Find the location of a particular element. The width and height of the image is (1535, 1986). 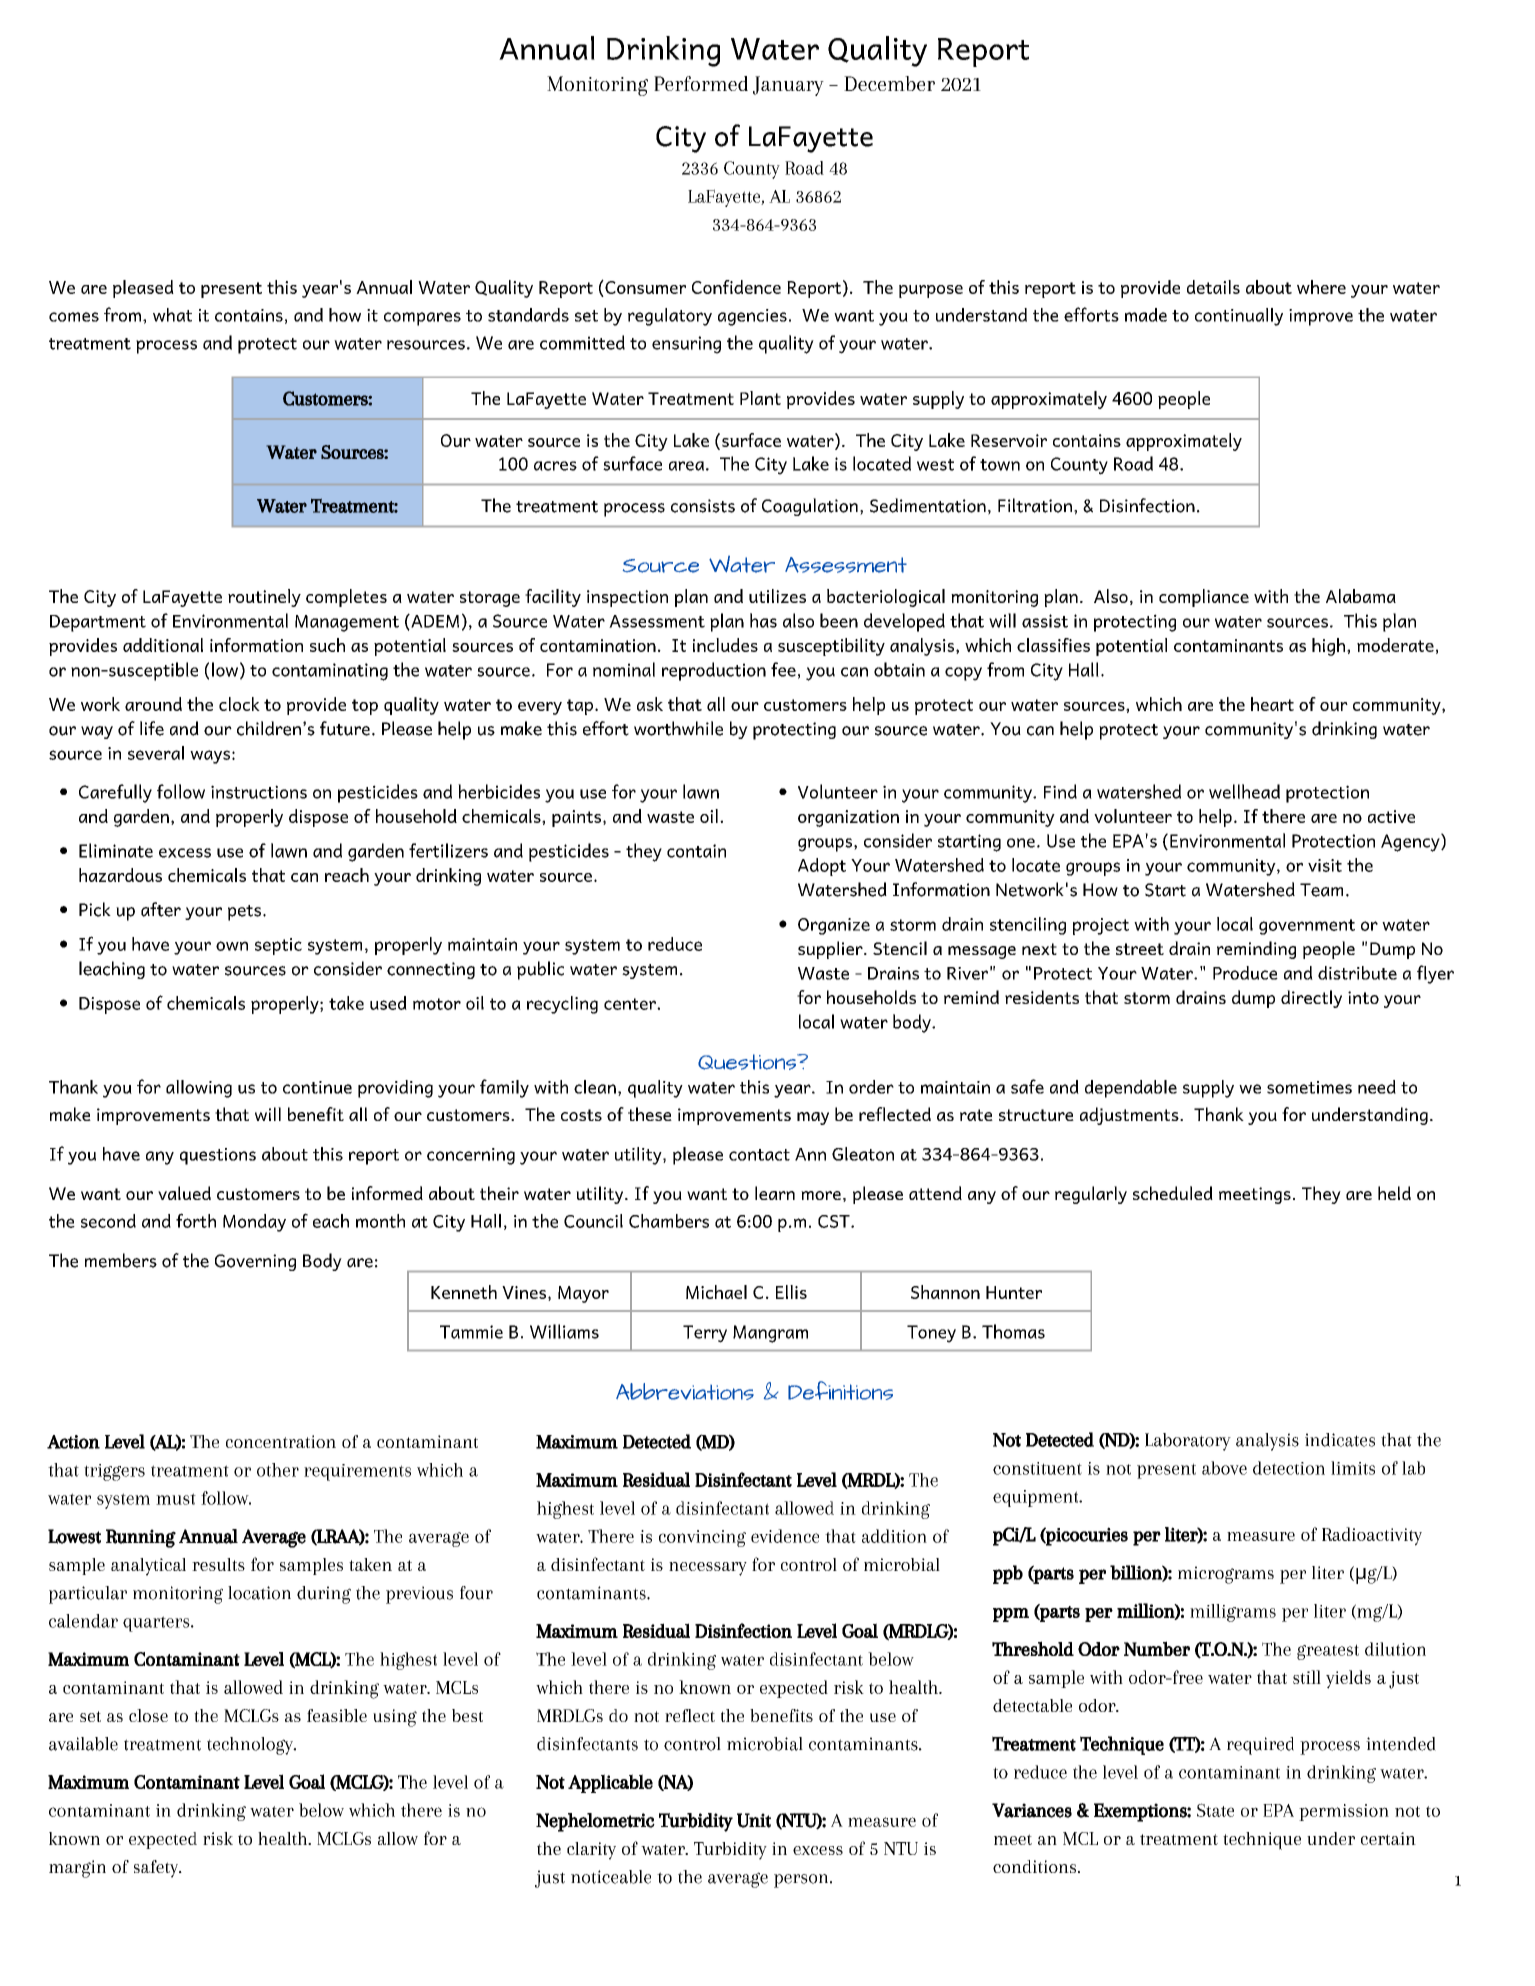

Abbreviations is located at coordinates (685, 1391).
